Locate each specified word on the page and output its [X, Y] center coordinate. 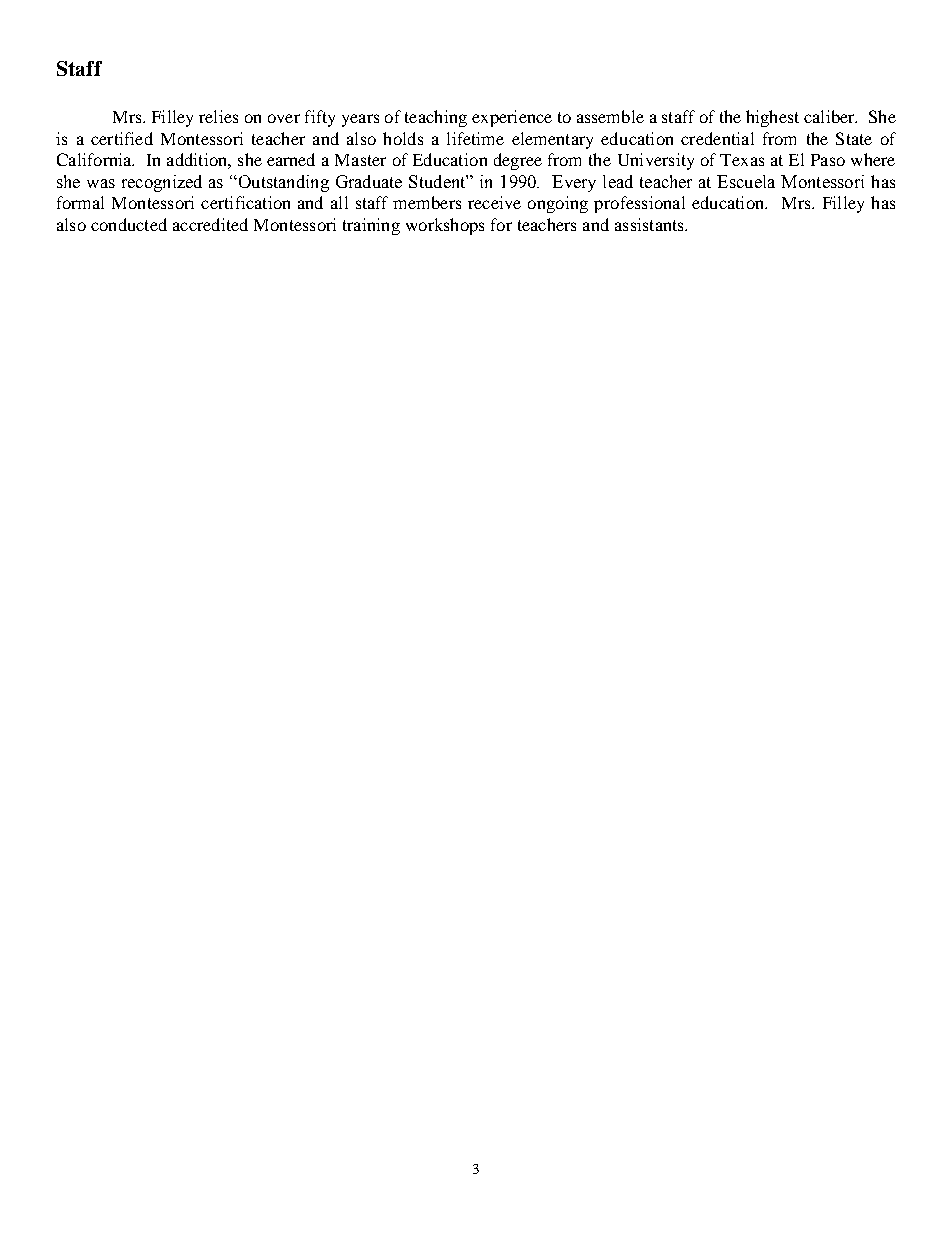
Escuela [746, 181]
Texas [742, 160]
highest [772, 118]
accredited [210, 224]
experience [512, 118]
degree [518, 161]
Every [574, 183]
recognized [162, 183]
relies [218, 116]
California [95, 159]
